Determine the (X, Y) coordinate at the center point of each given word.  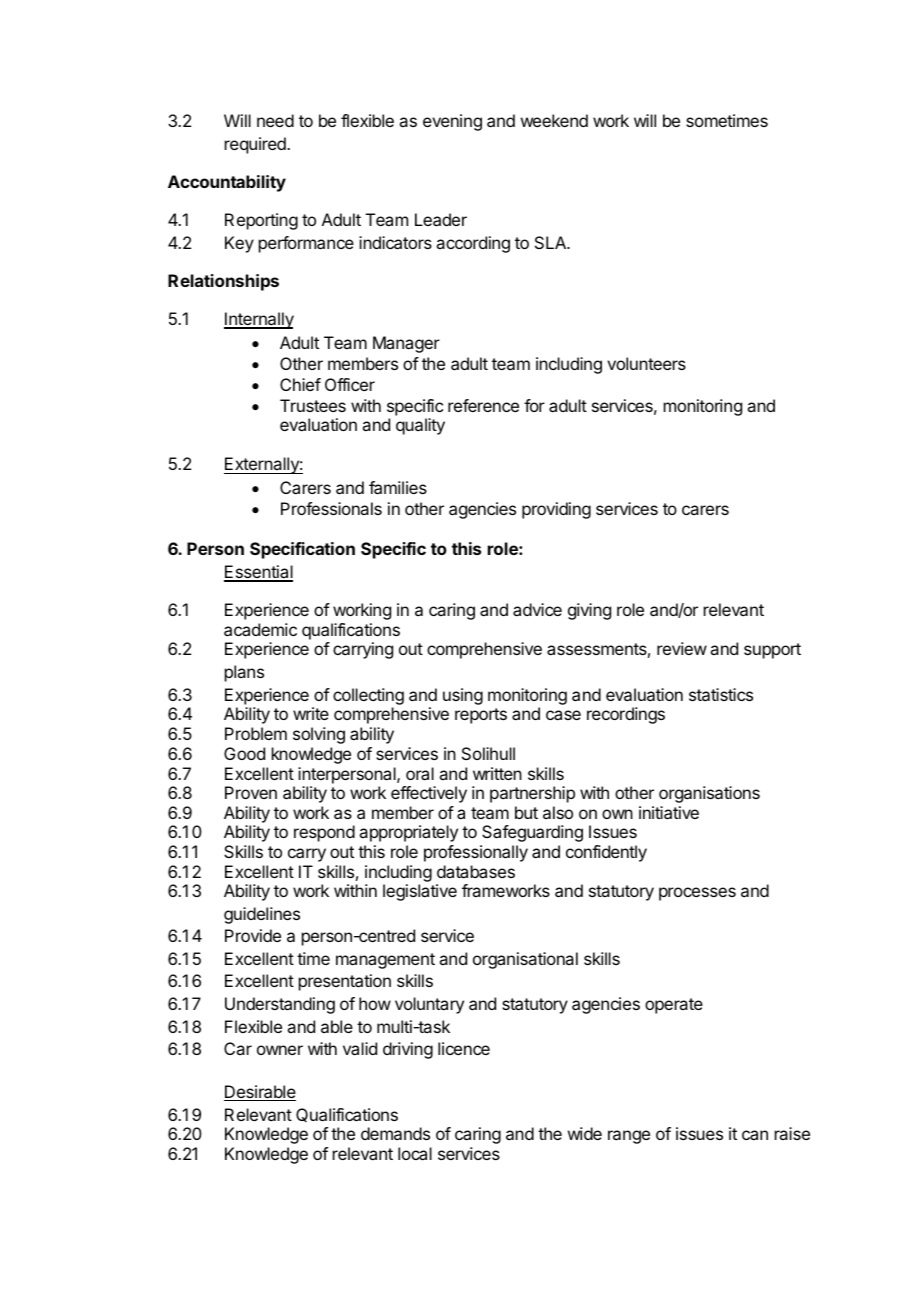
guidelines (262, 915)
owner (280, 1050)
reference (483, 405)
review (682, 648)
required (256, 145)
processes (697, 894)
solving (319, 735)
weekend (554, 120)
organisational (525, 960)
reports (481, 716)
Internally (259, 320)
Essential (258, 573)
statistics (721, 694)
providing (556, 510)
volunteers (646, 363)
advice (537, 609)
